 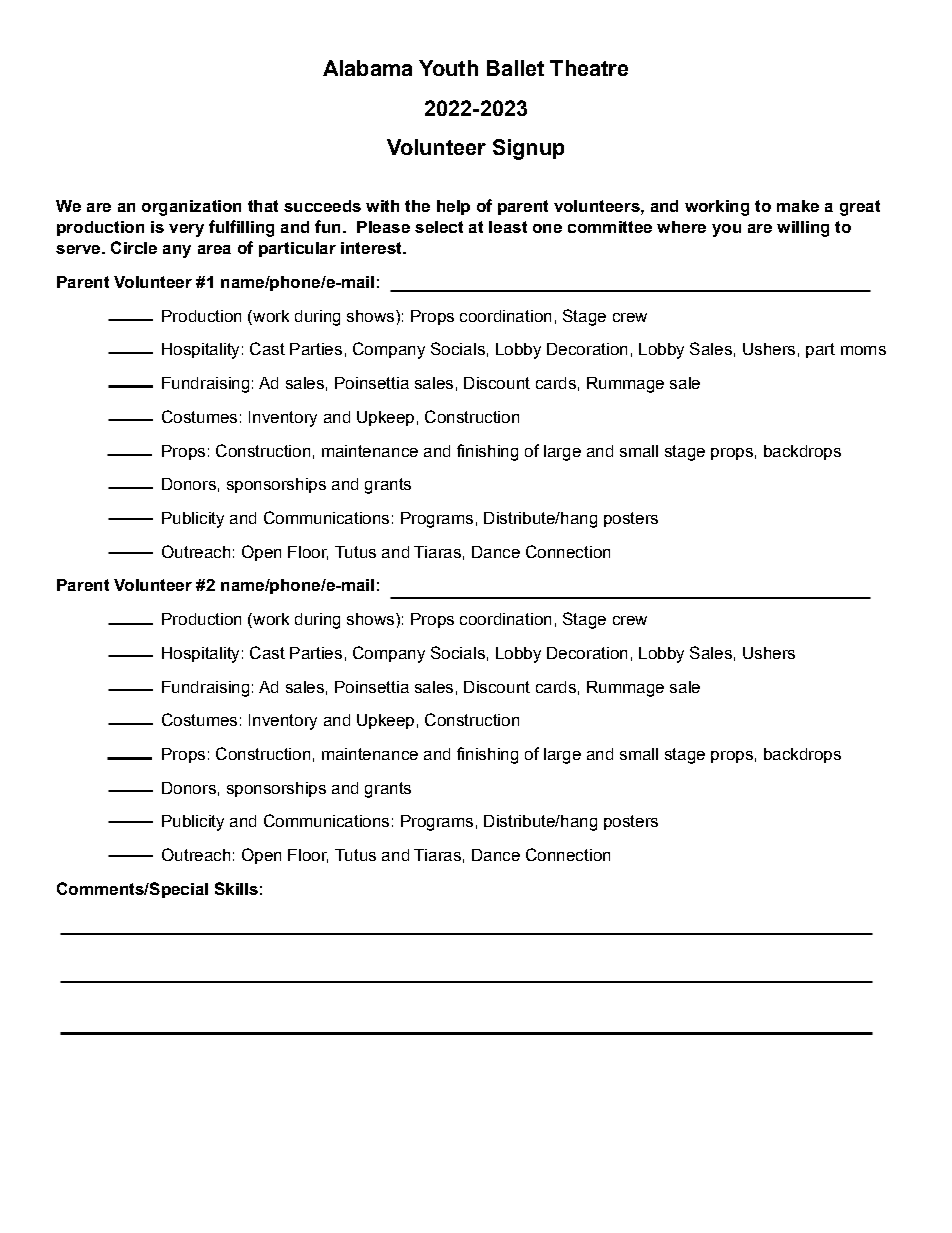 I want to click on Youth, so click(x=448, y=68).
